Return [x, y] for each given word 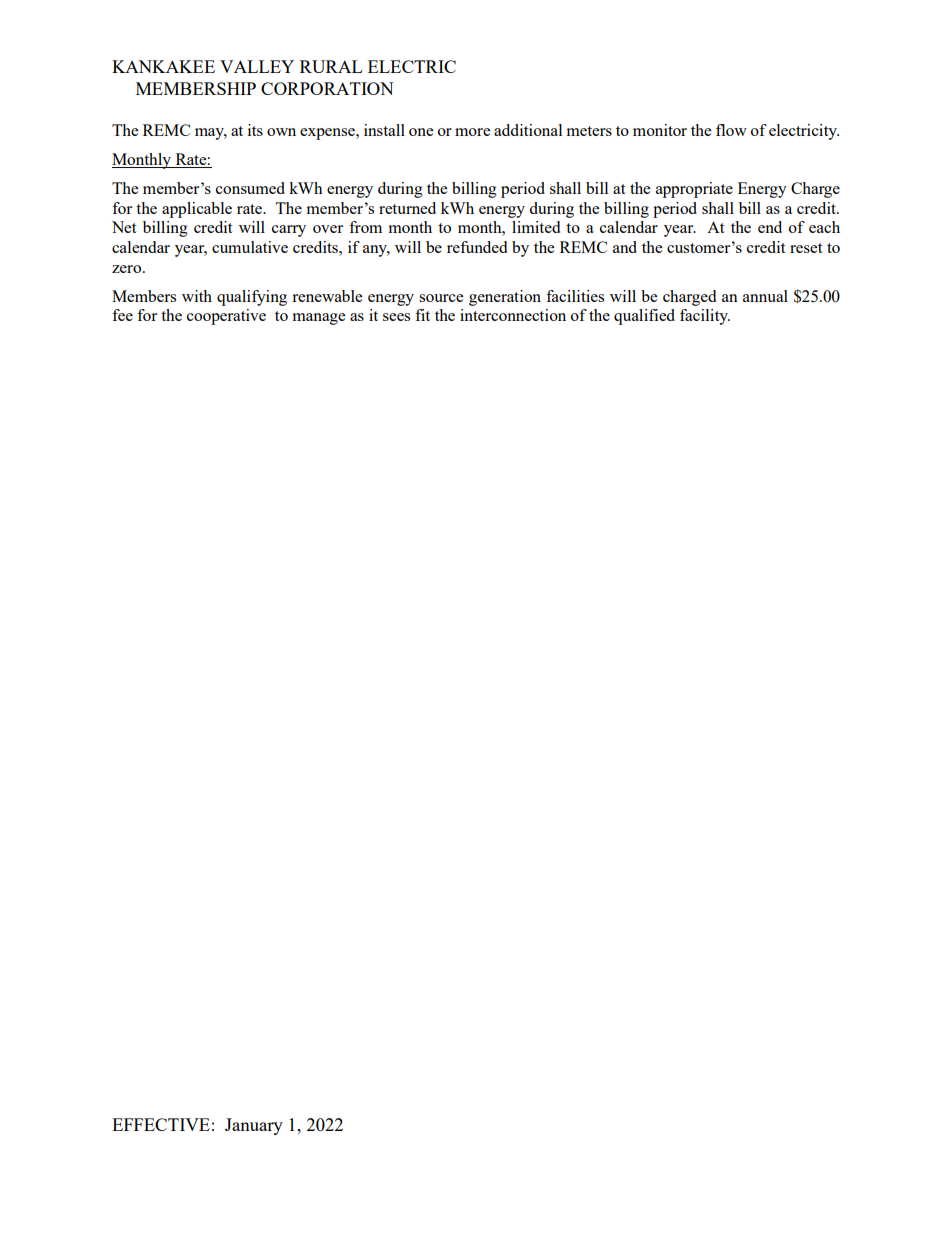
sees [396, 317]
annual [765, 296]
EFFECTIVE [161, 1124]
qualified [644, 317]
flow [731, 130]
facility [705, 317]
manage [319, 319]
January [254, 1126]
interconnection [513, 315]
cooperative [226, 317]
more [472, 132]
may [211, 134]
